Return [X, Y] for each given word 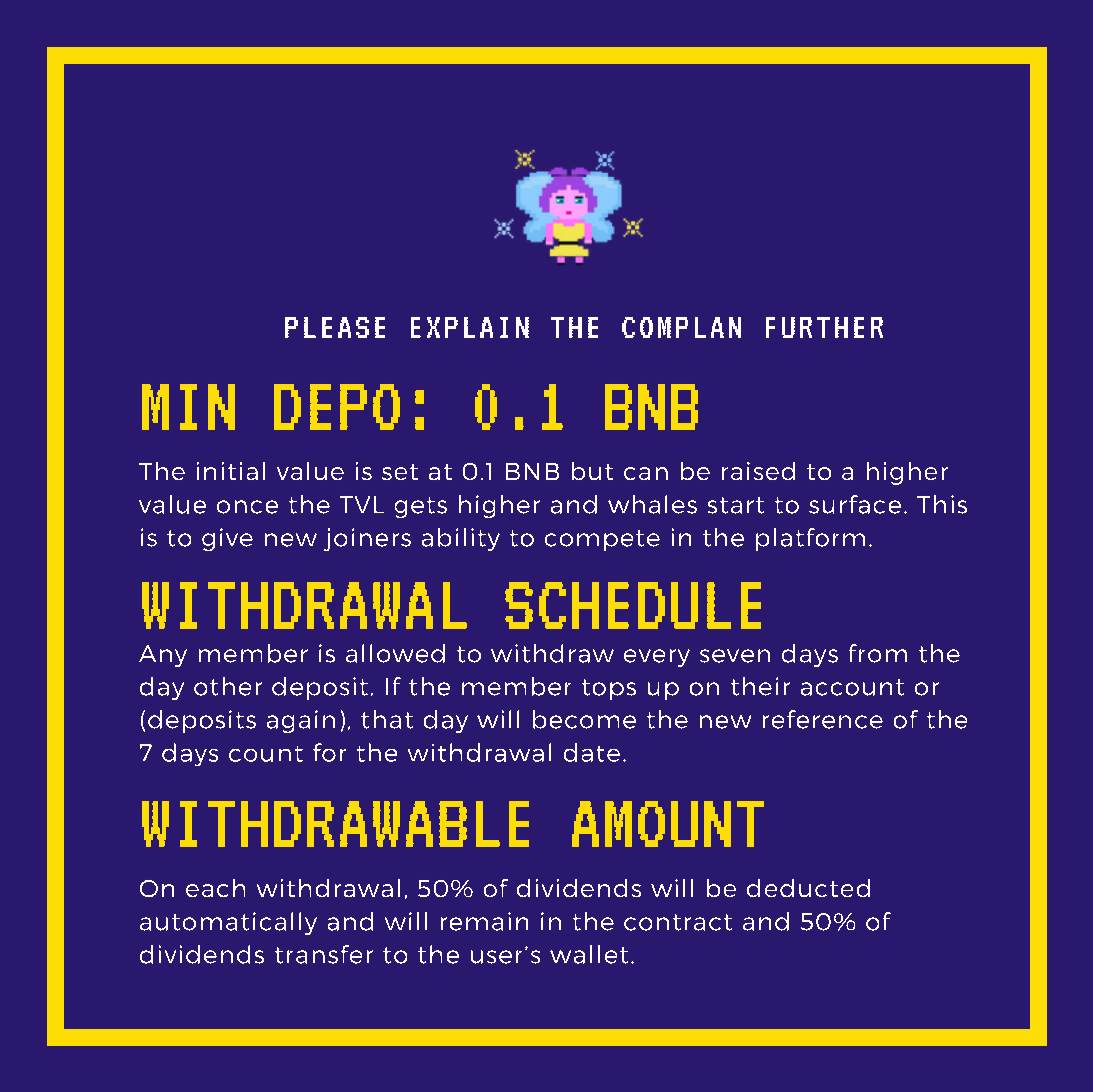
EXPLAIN [470, 327]
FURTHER [824, 327]
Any [163, 656]
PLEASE [335, 327]
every [657, 658]
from [878, 653]
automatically [228, 923]
